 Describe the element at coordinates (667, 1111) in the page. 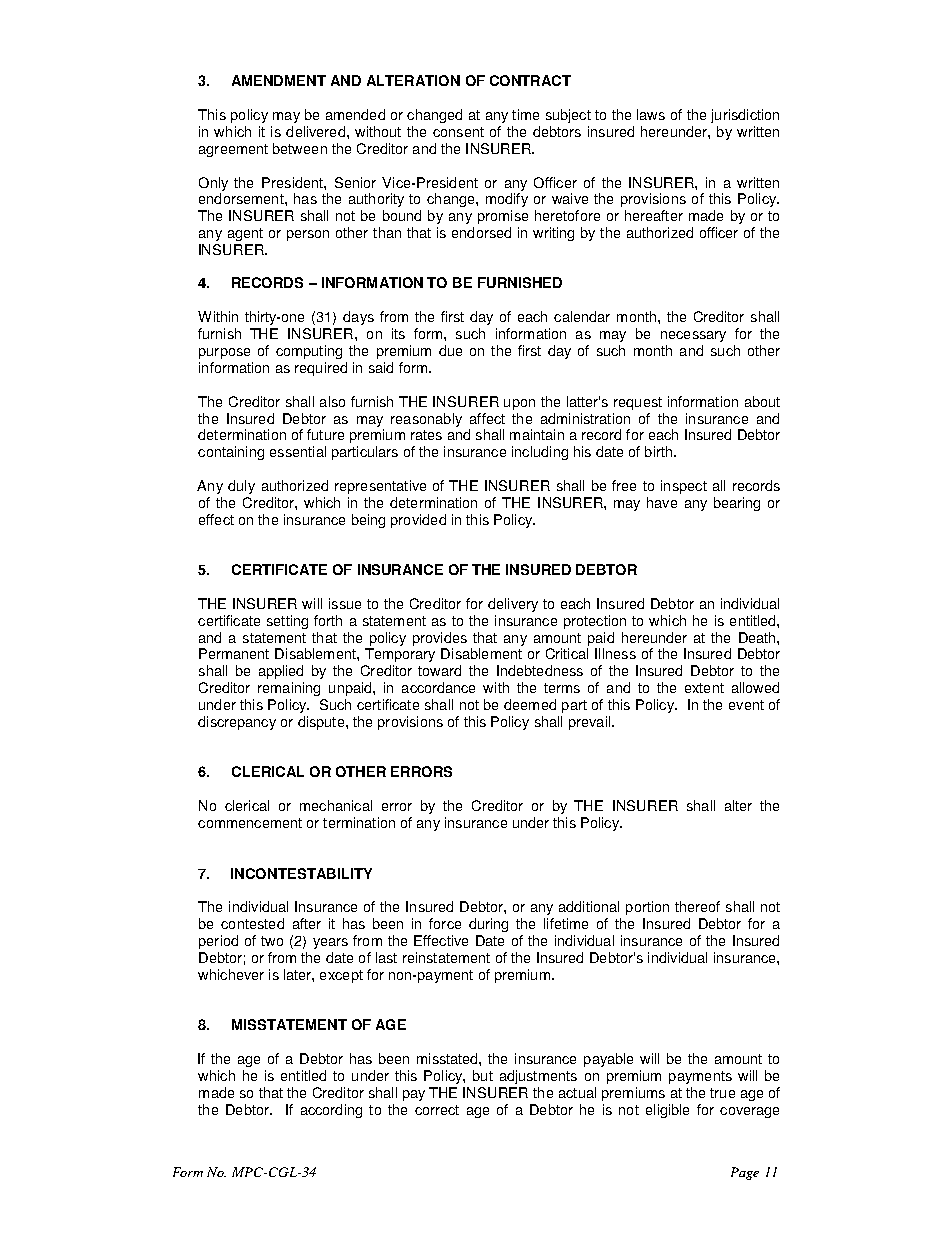

I see `eligible` at that location.
